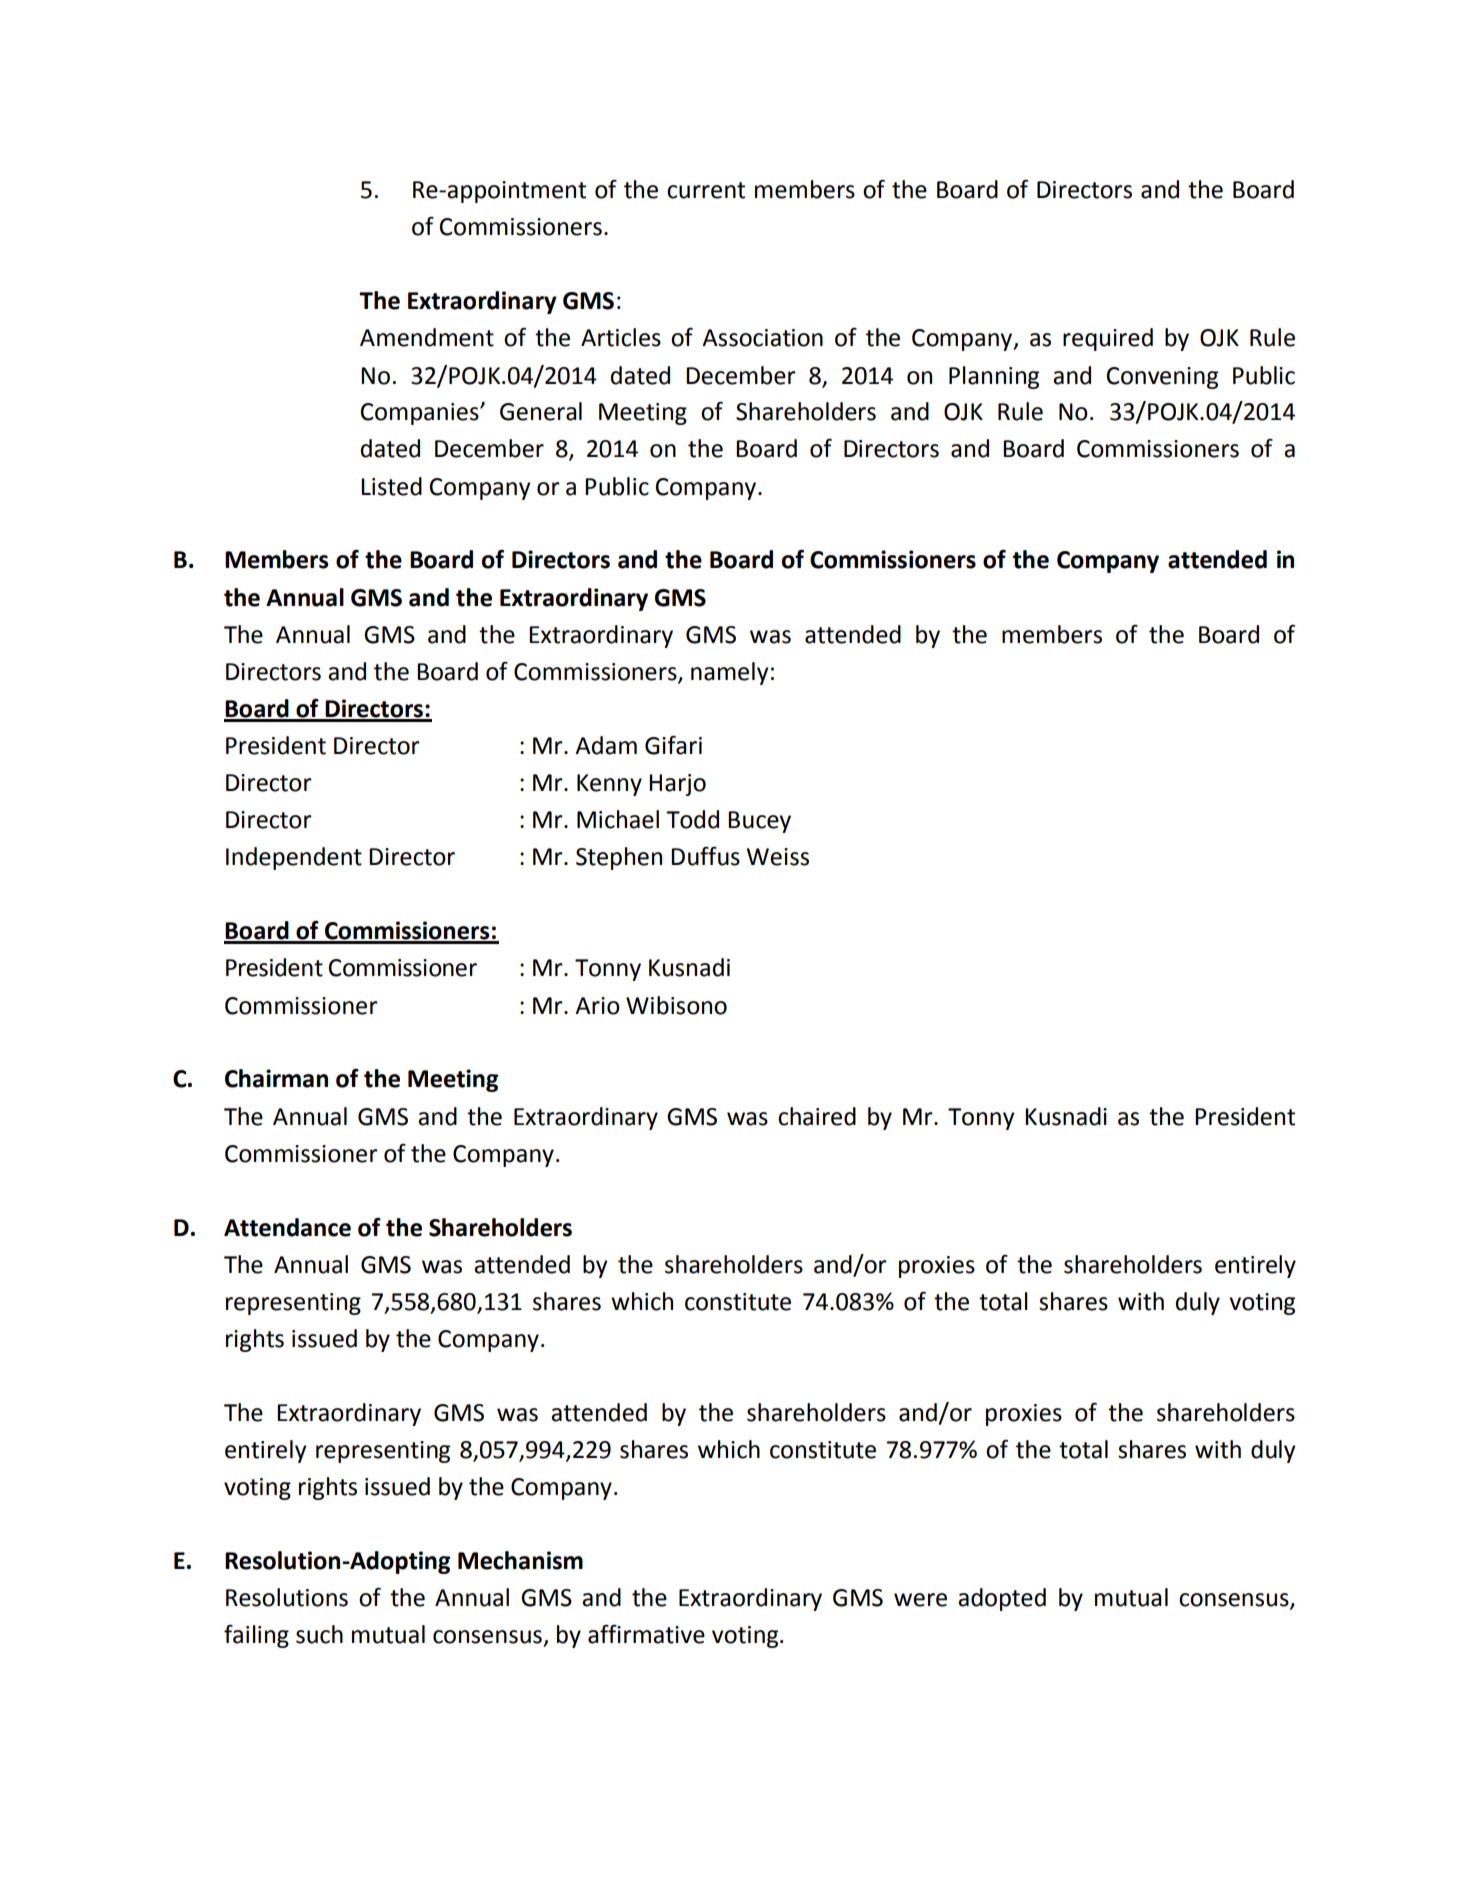 The height and width of the image is (1900, 1468). Describe the element at coordinates (294, 858) in the image. I see `Independent` at that location.
